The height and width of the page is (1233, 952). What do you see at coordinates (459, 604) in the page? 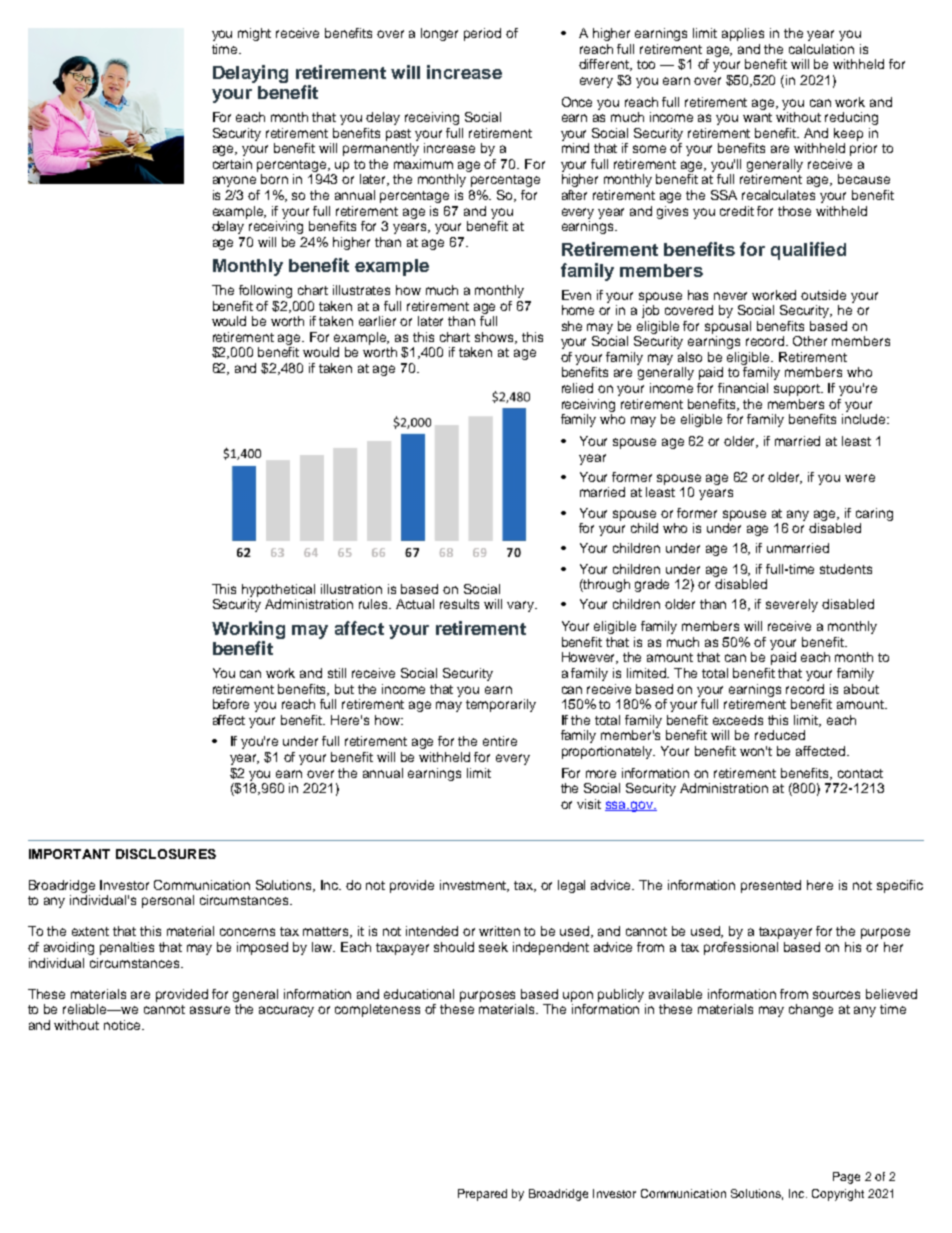
I see `results` at bounding box center [459, 604].
